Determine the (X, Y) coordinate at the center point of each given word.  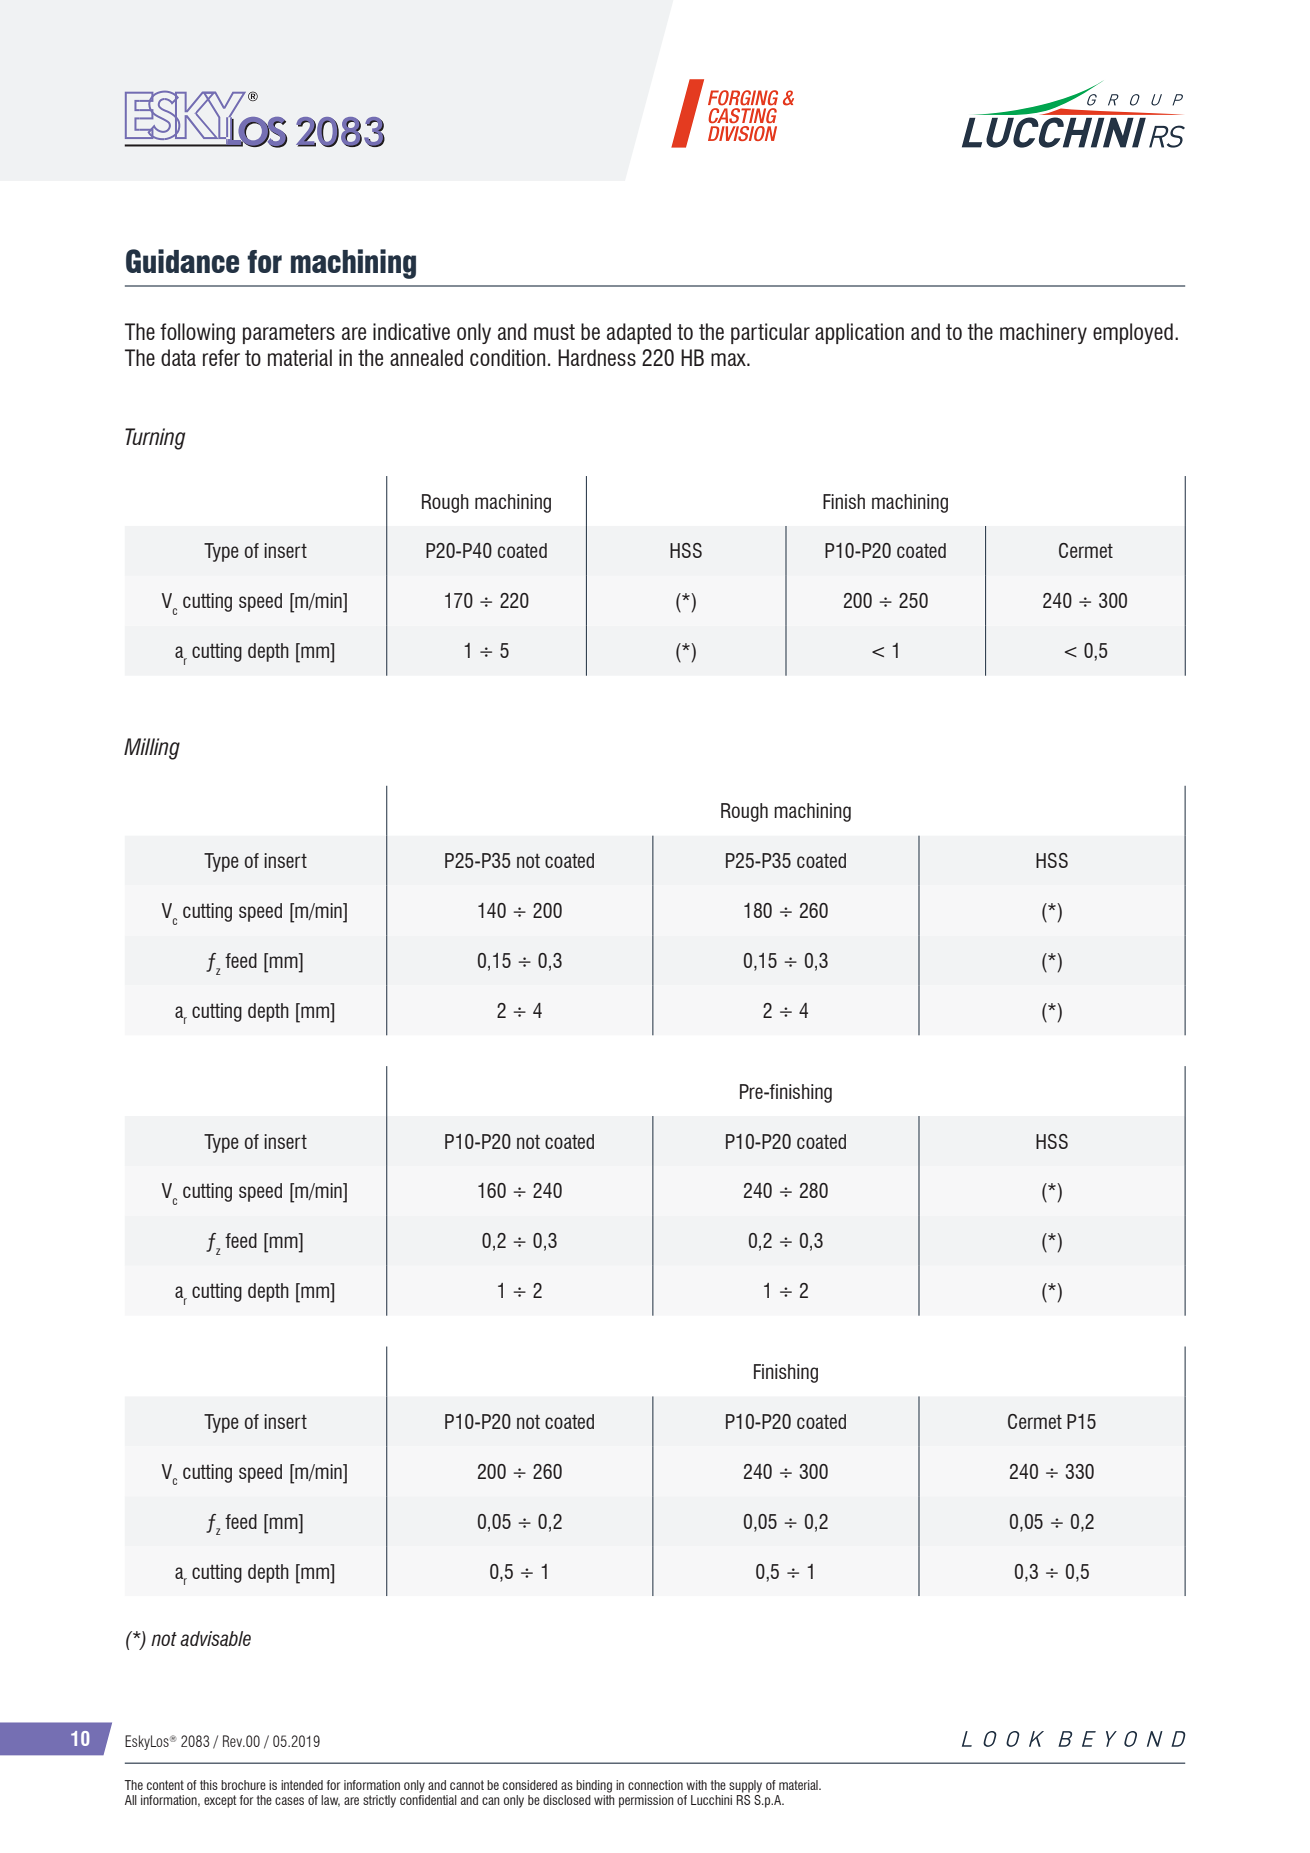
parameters (289, 334)
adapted (639, 333)
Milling (152, 749)
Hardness (597, 357)
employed (1133, 333)
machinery (1043, 333)
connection (655, 1785)
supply (745, 1786)
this (209, 1785)
